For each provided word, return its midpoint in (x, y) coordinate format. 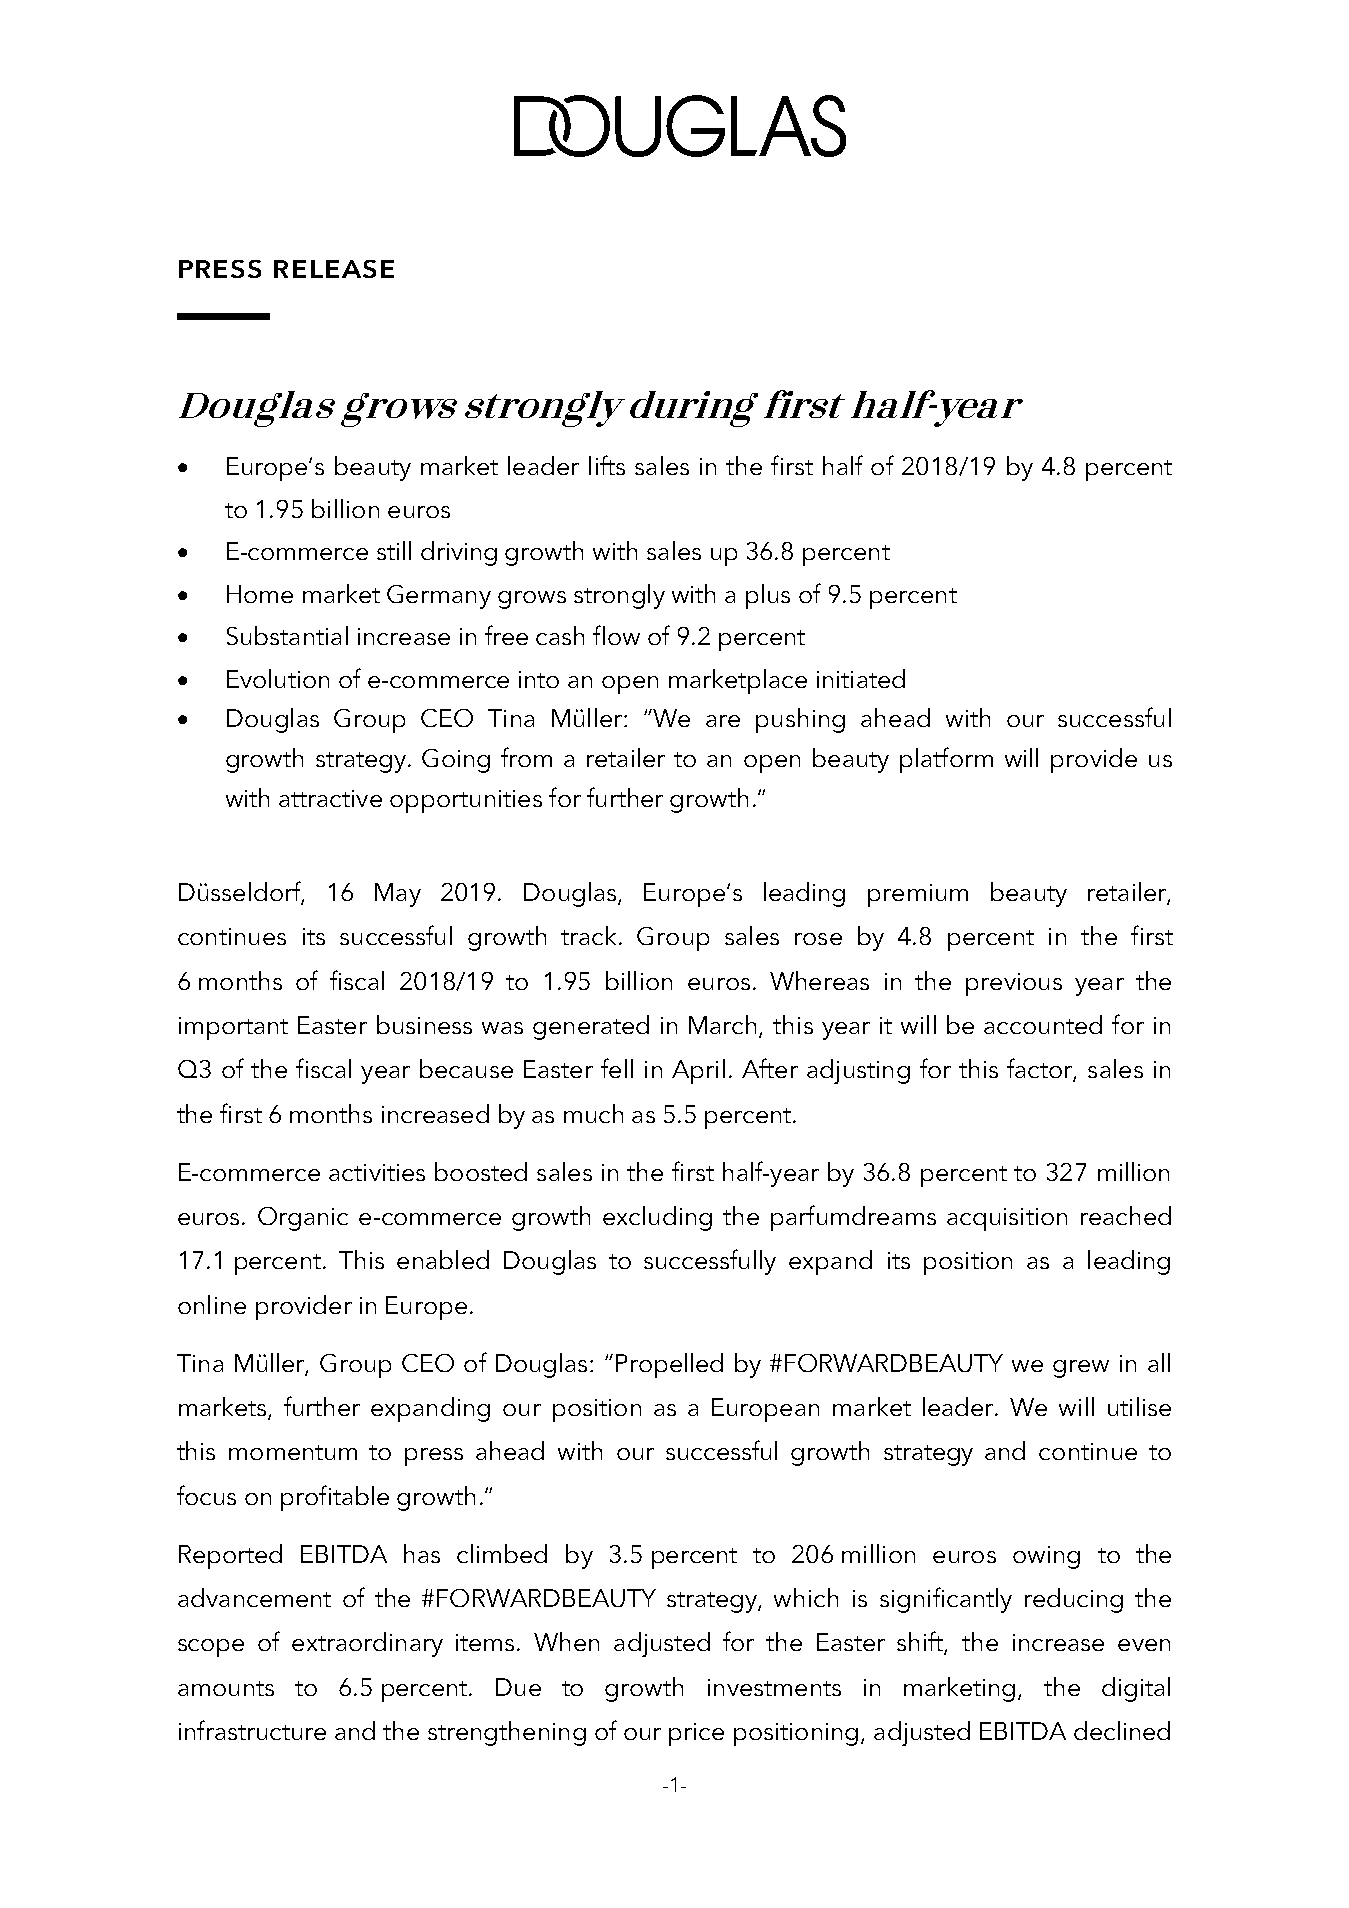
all (1159, 1362)
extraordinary (367, 1644)
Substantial (287, 635)
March (724, 1026)
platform (946, 760)
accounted (1043, 1024)
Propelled (669, 1365)
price (696, 1734)
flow (616, 635)
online (212, 1304)
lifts (607, 465)
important (233, 1028)
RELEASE (334, 269)
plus (768, 596)
